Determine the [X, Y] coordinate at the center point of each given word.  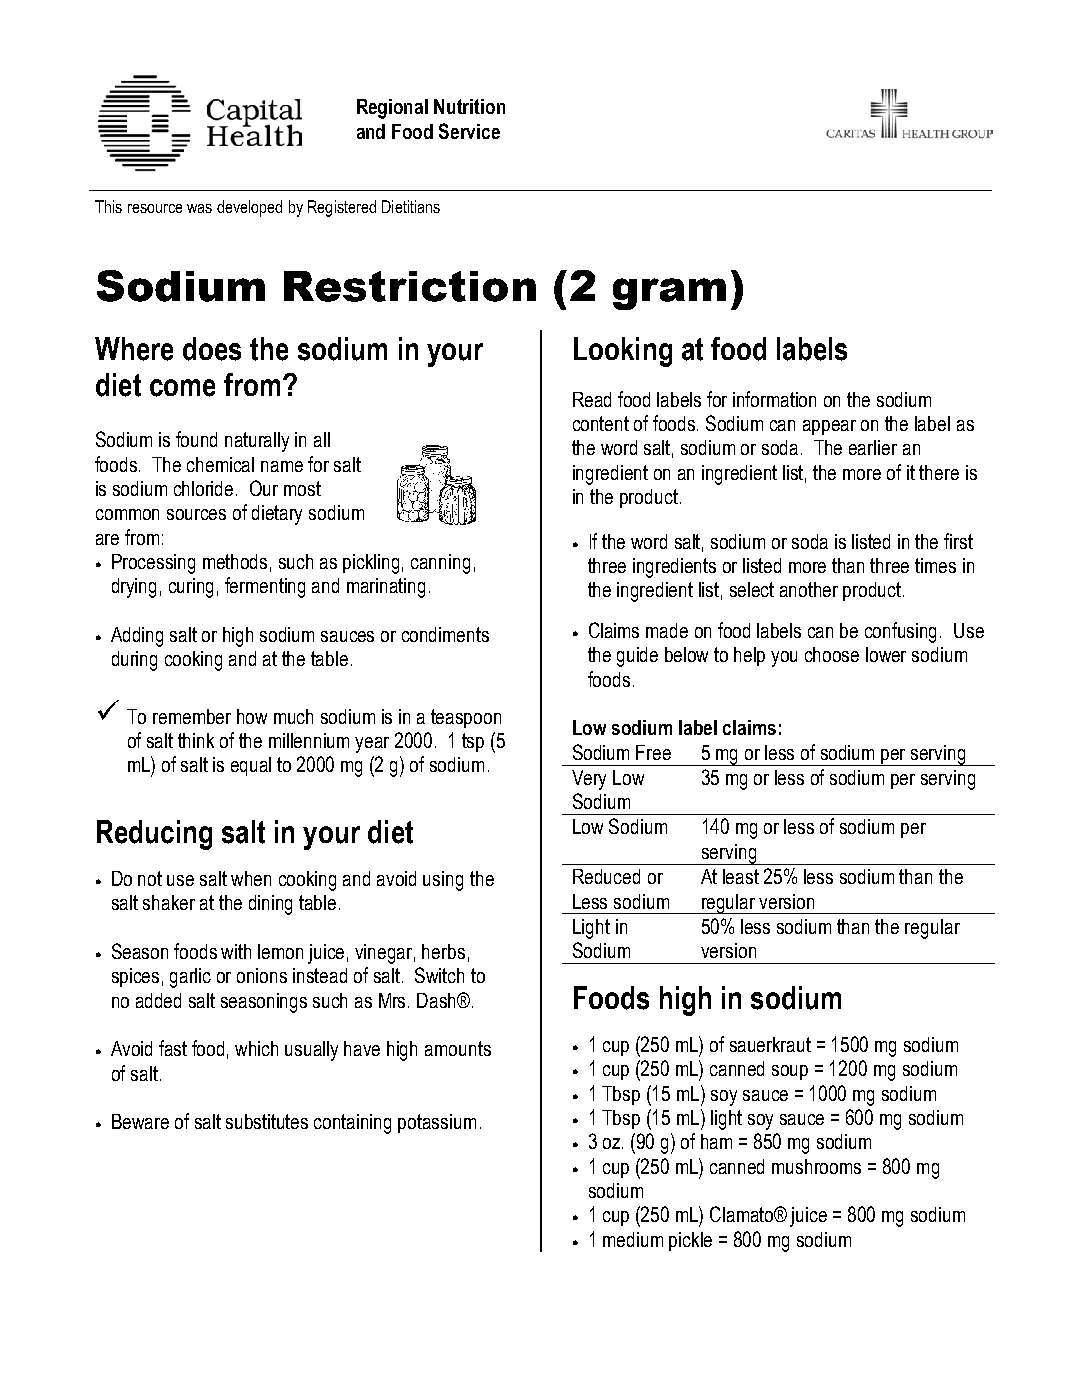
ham [716, 1141]
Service [469, 131]
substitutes [267, 1121]
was [199, 208]
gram [669, 294]
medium [633, 1239]
